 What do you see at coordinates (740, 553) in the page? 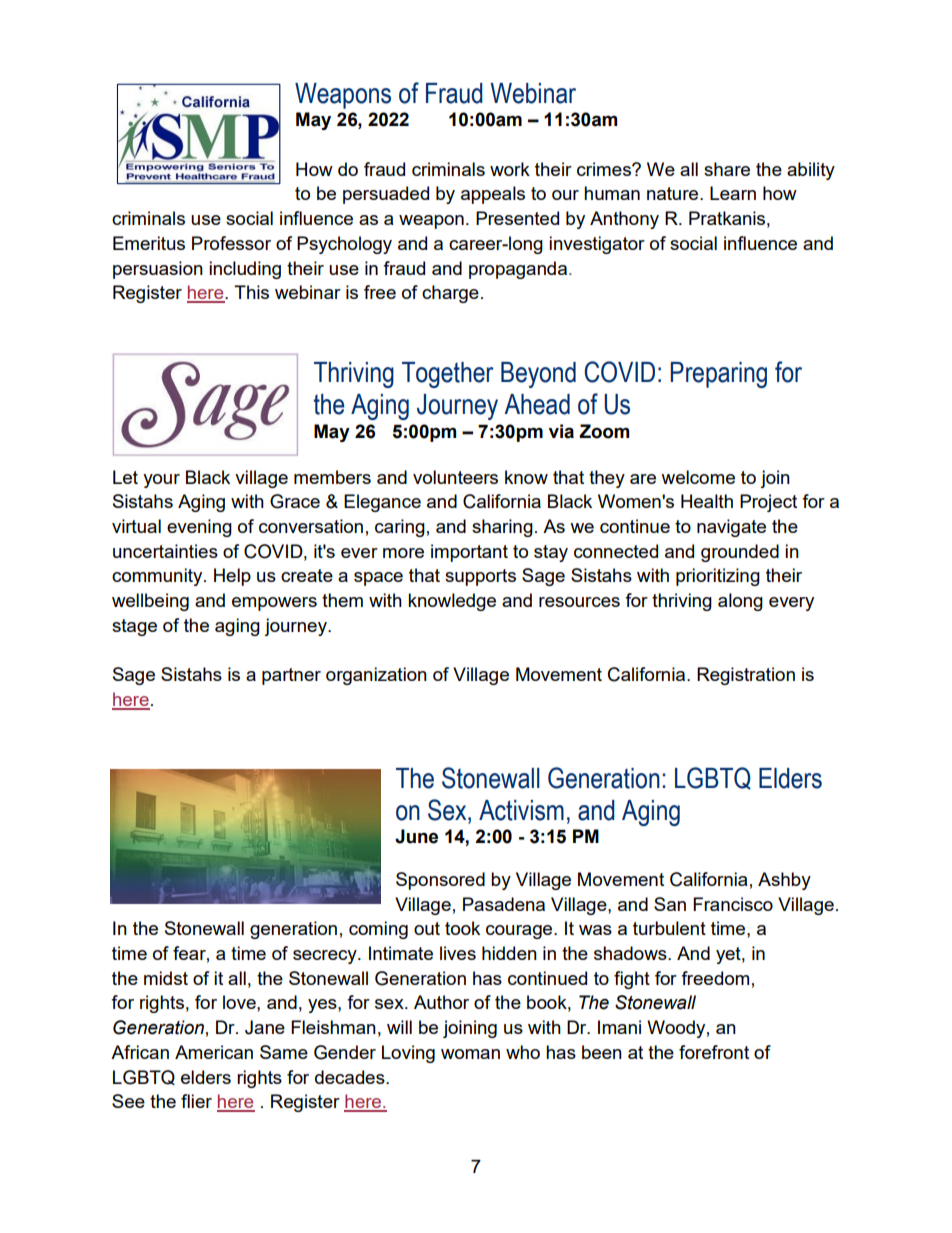
I see `grounded` at bounding box center [740, 553].
